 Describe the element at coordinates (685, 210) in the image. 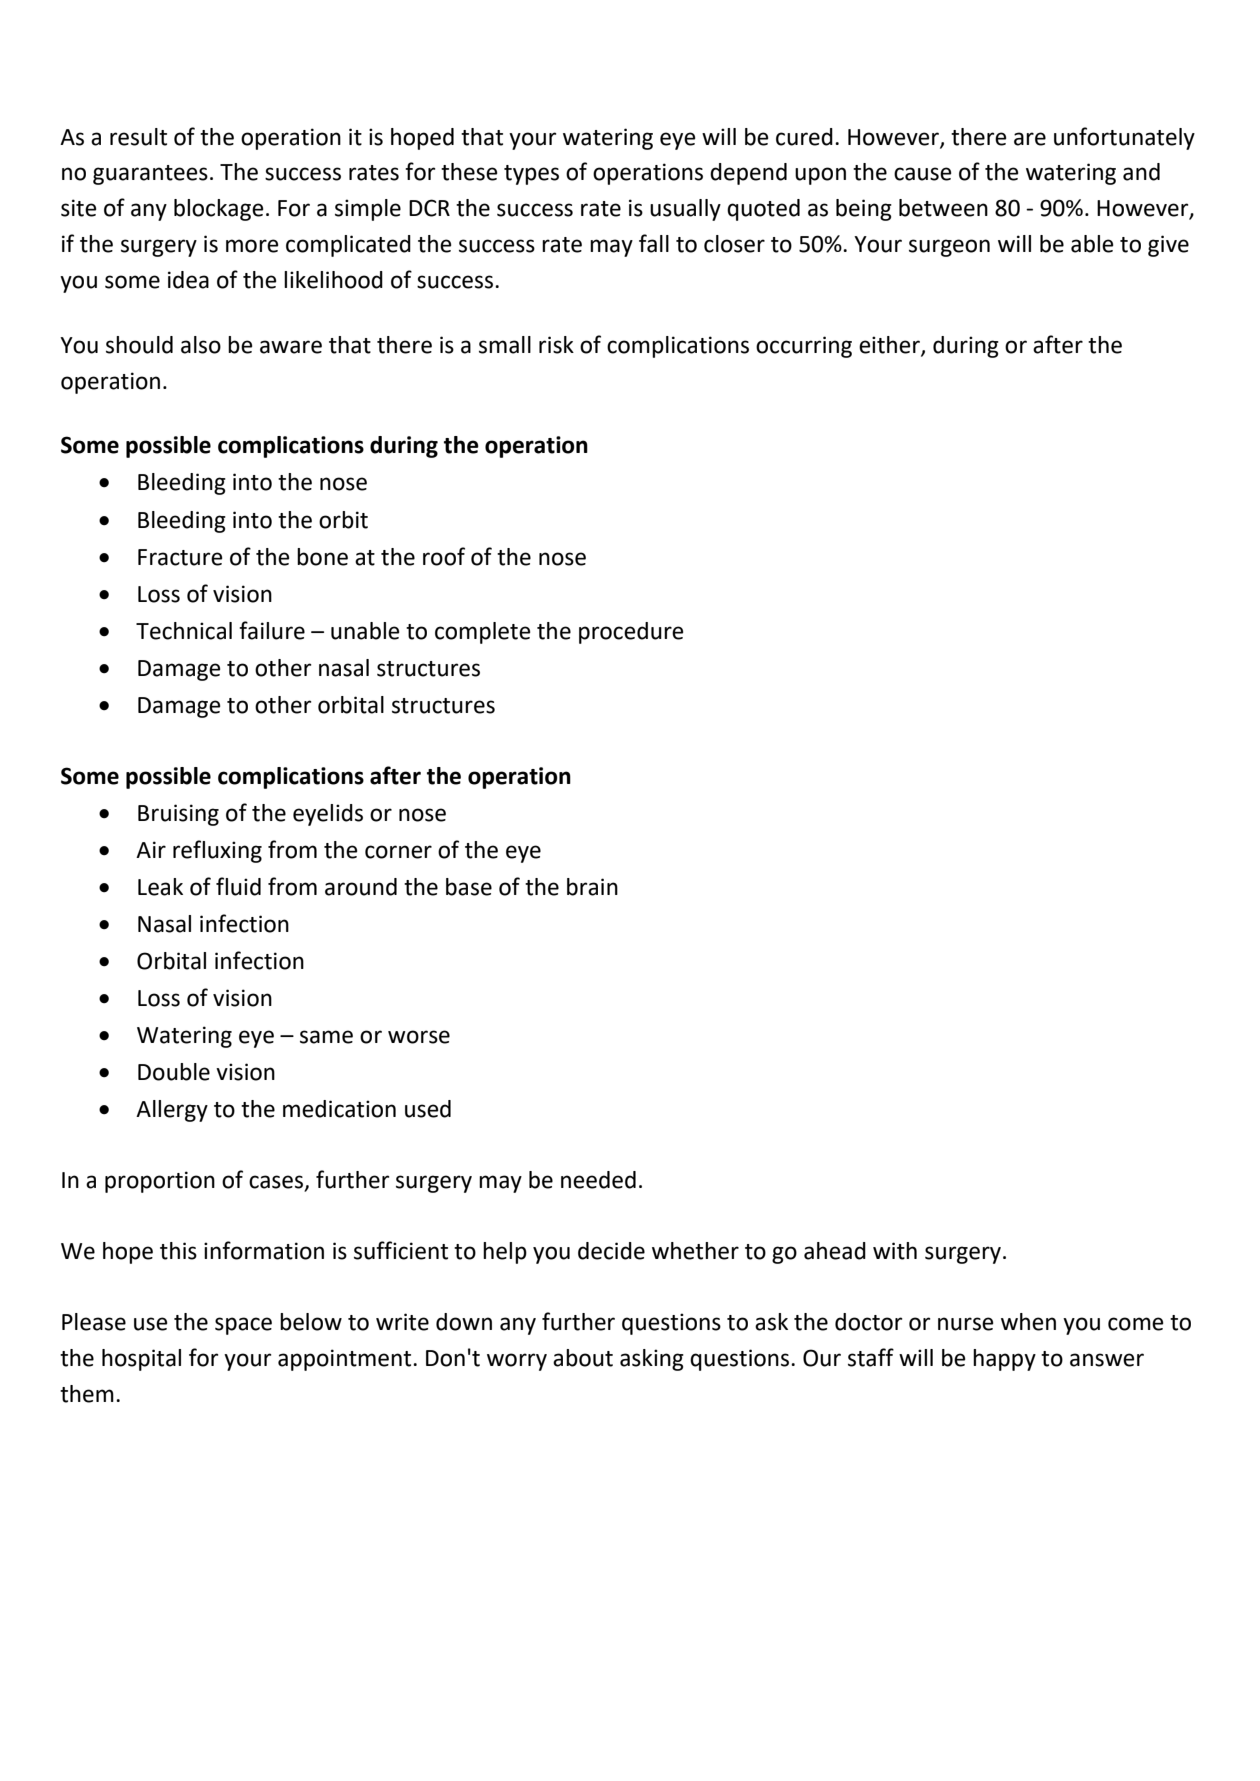

I see `usually` at that location.
